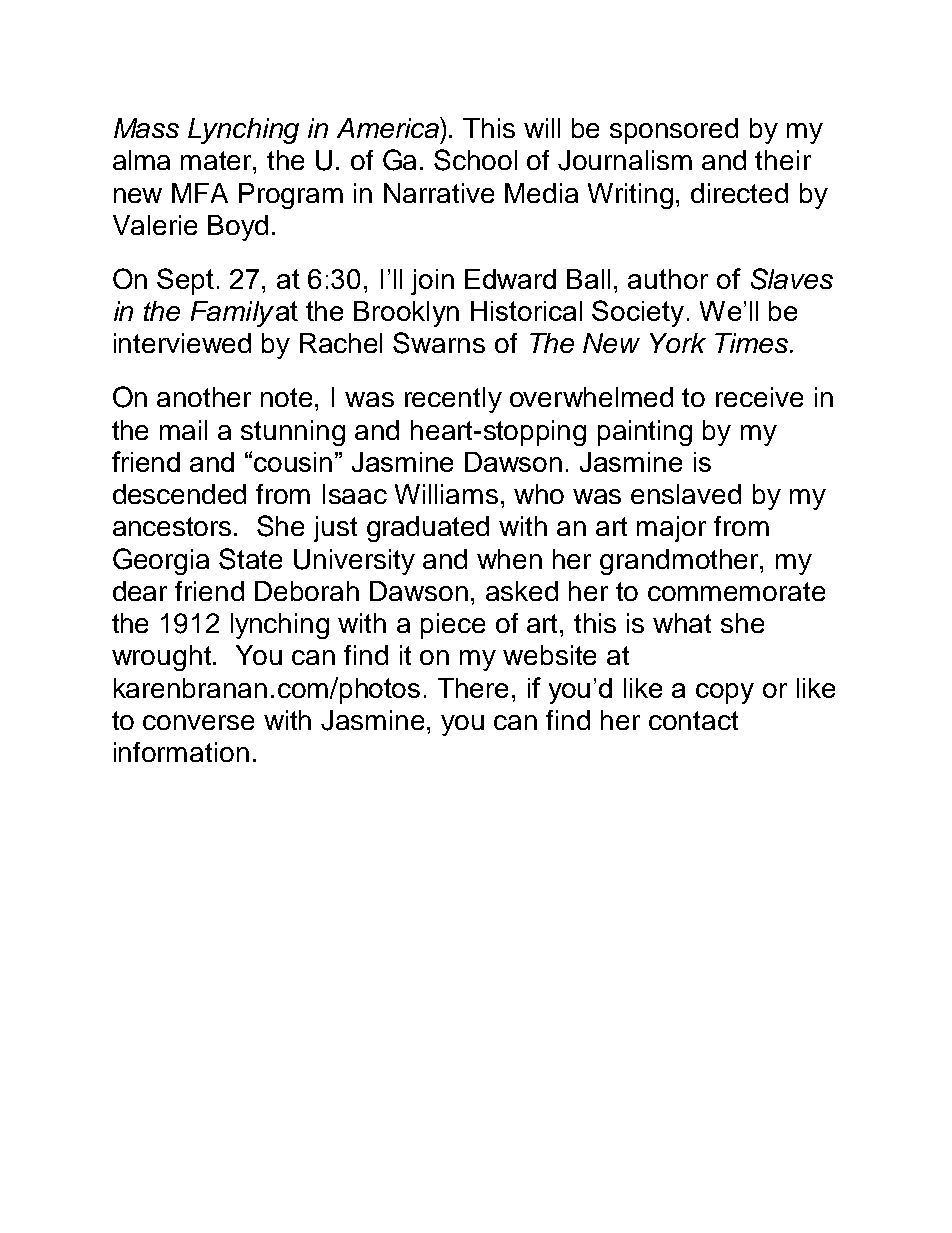  What do you see at coordinates (475, 160) in the screenshot?
I see `School` at bounding box center [475, 160].
